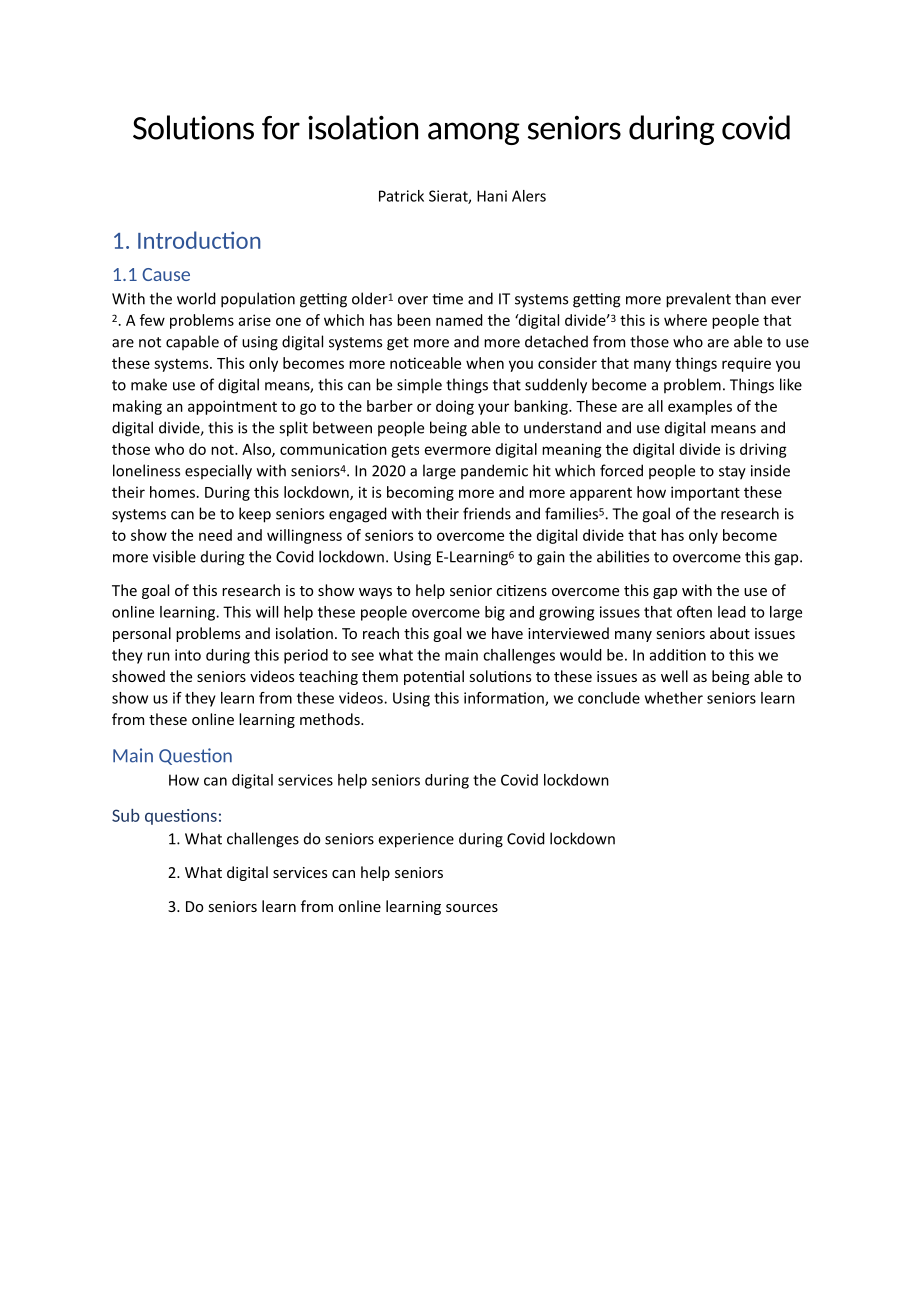 Image resolution: width=924 pixels, height=1308 pixels. Describe the element at coordinates (472, 908) in the image. I see `sources` at that location.
